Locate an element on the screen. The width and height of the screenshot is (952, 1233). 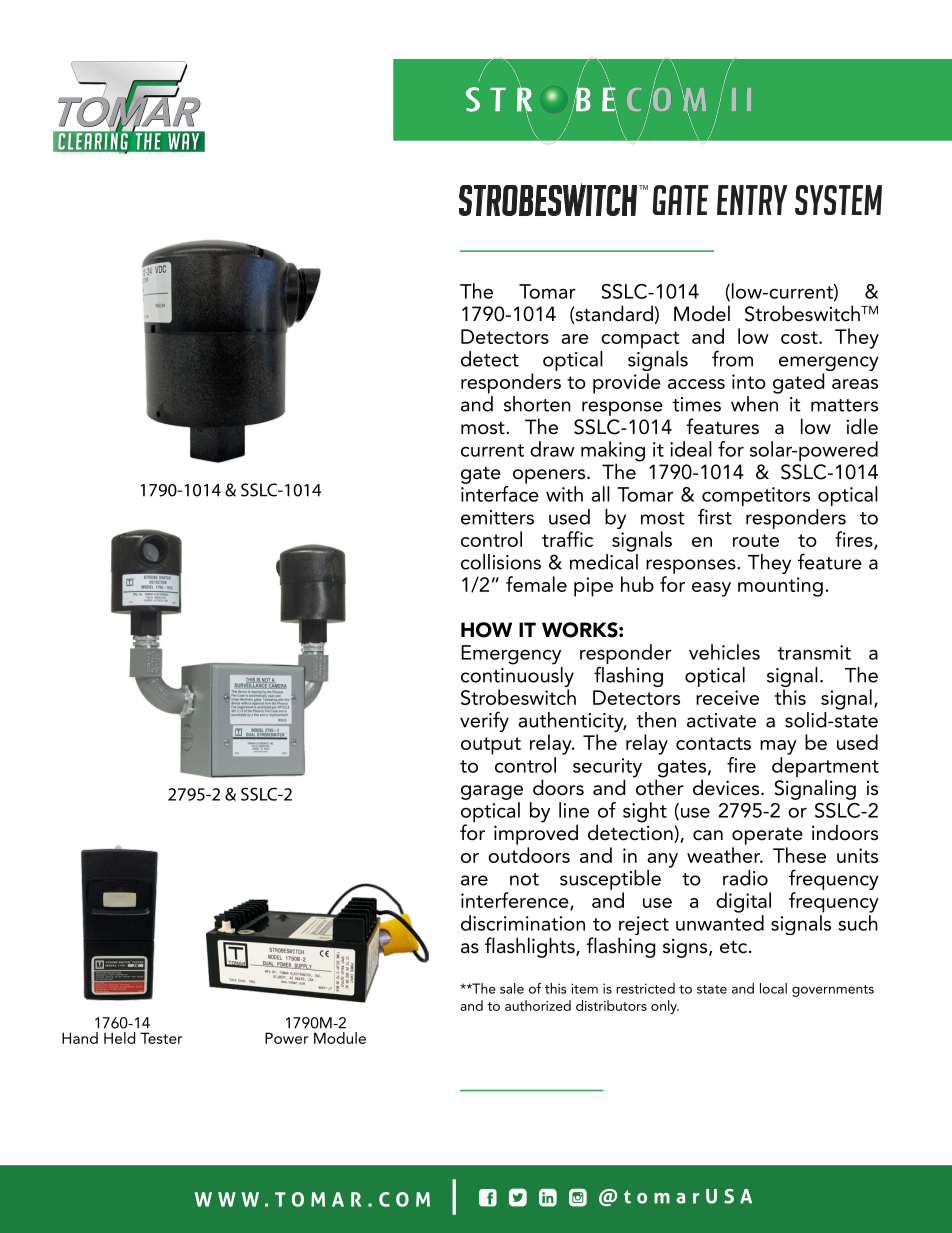
Tester is located at coordinates (161, 1038).
